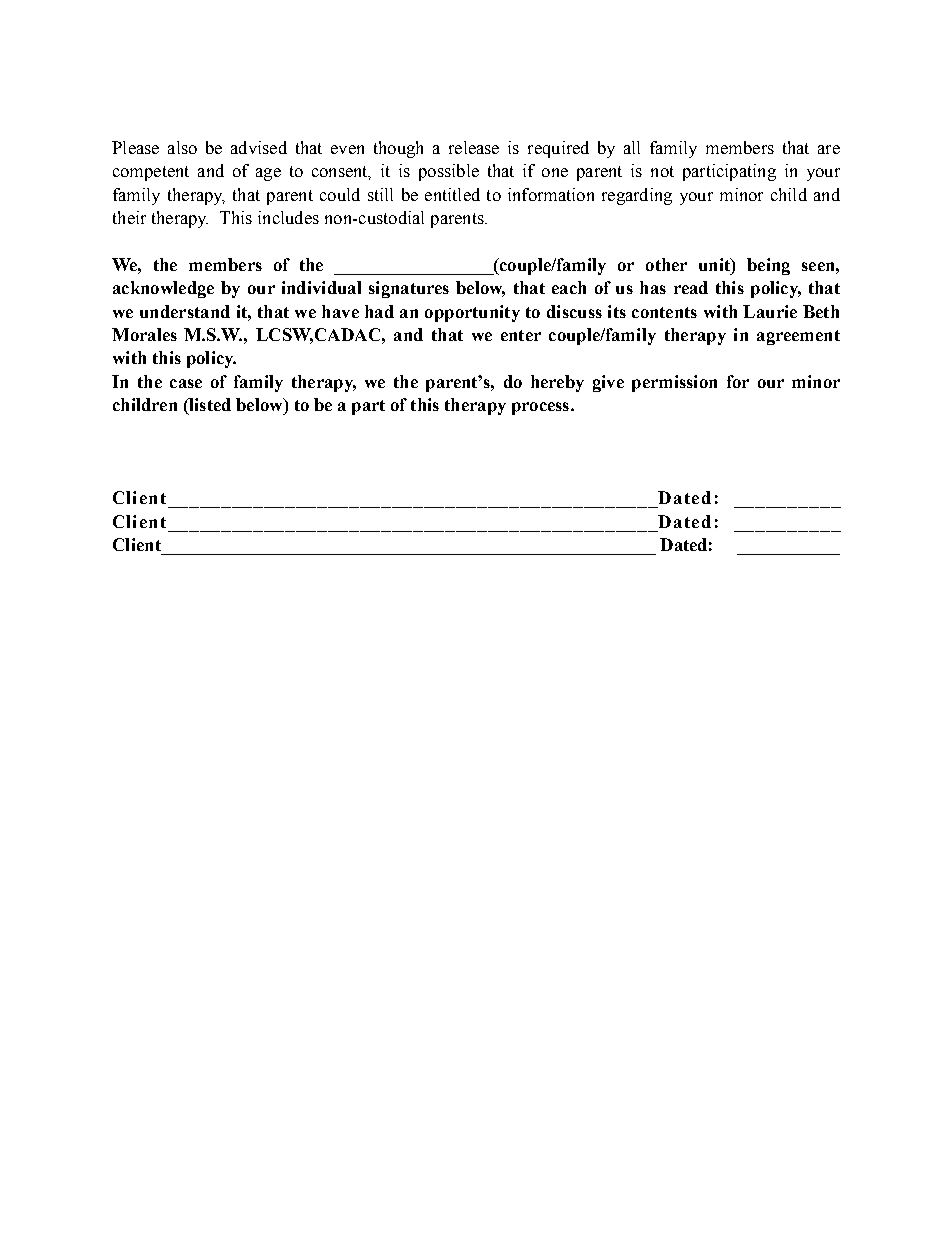 The image size is (952, 1233). I want to click on enter, so click(521, 335).
